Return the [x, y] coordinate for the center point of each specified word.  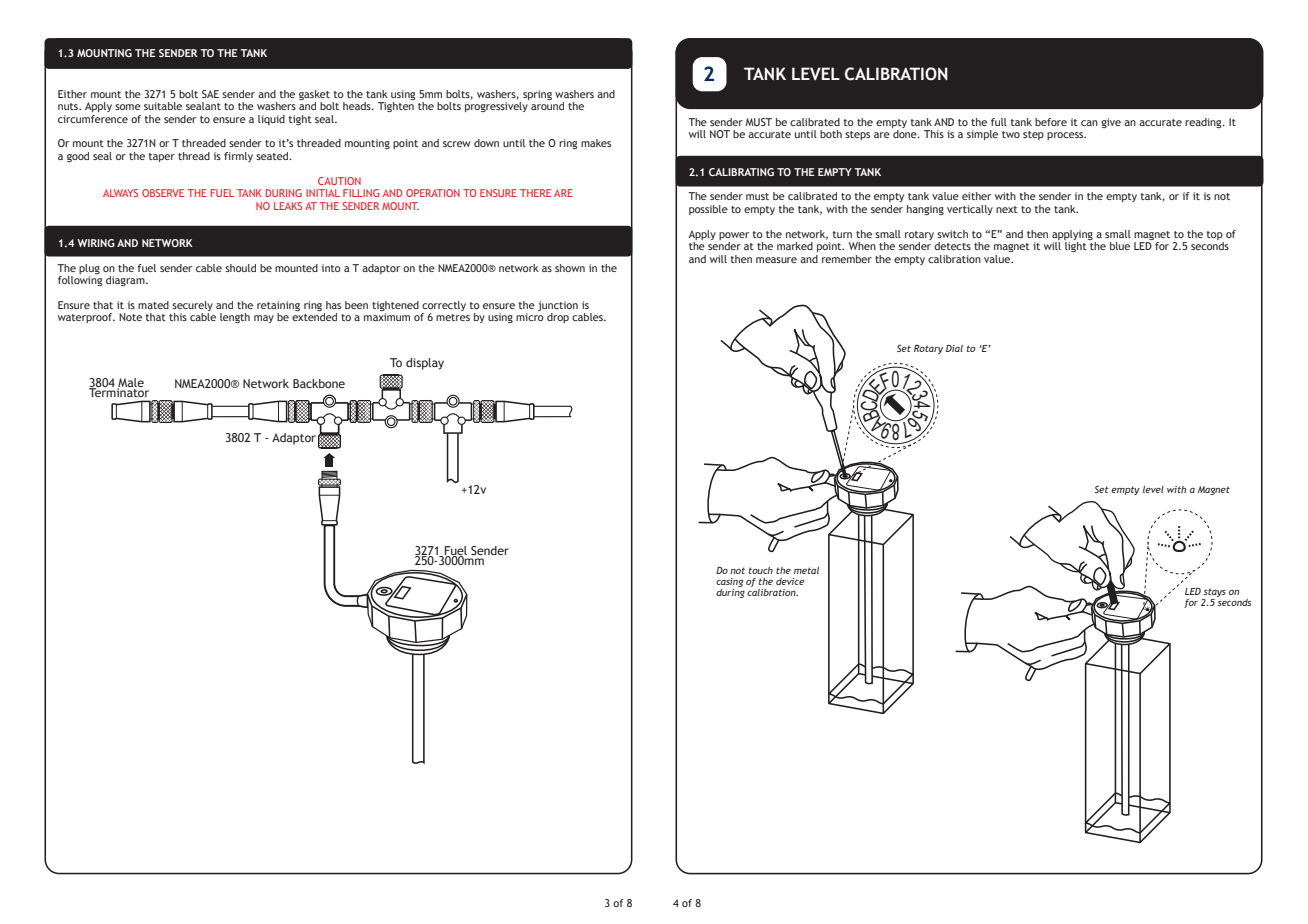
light [1076, 247]
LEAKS [288, 206]
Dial [954, 348]
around [547, 106]
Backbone [319, 383]
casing [729, 582]
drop [558, 318]
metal [806, 570]
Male [131, 383]
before [1051, 122]
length [235, 318]
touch [761, 570]
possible [708, 210]
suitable [163, 106]
